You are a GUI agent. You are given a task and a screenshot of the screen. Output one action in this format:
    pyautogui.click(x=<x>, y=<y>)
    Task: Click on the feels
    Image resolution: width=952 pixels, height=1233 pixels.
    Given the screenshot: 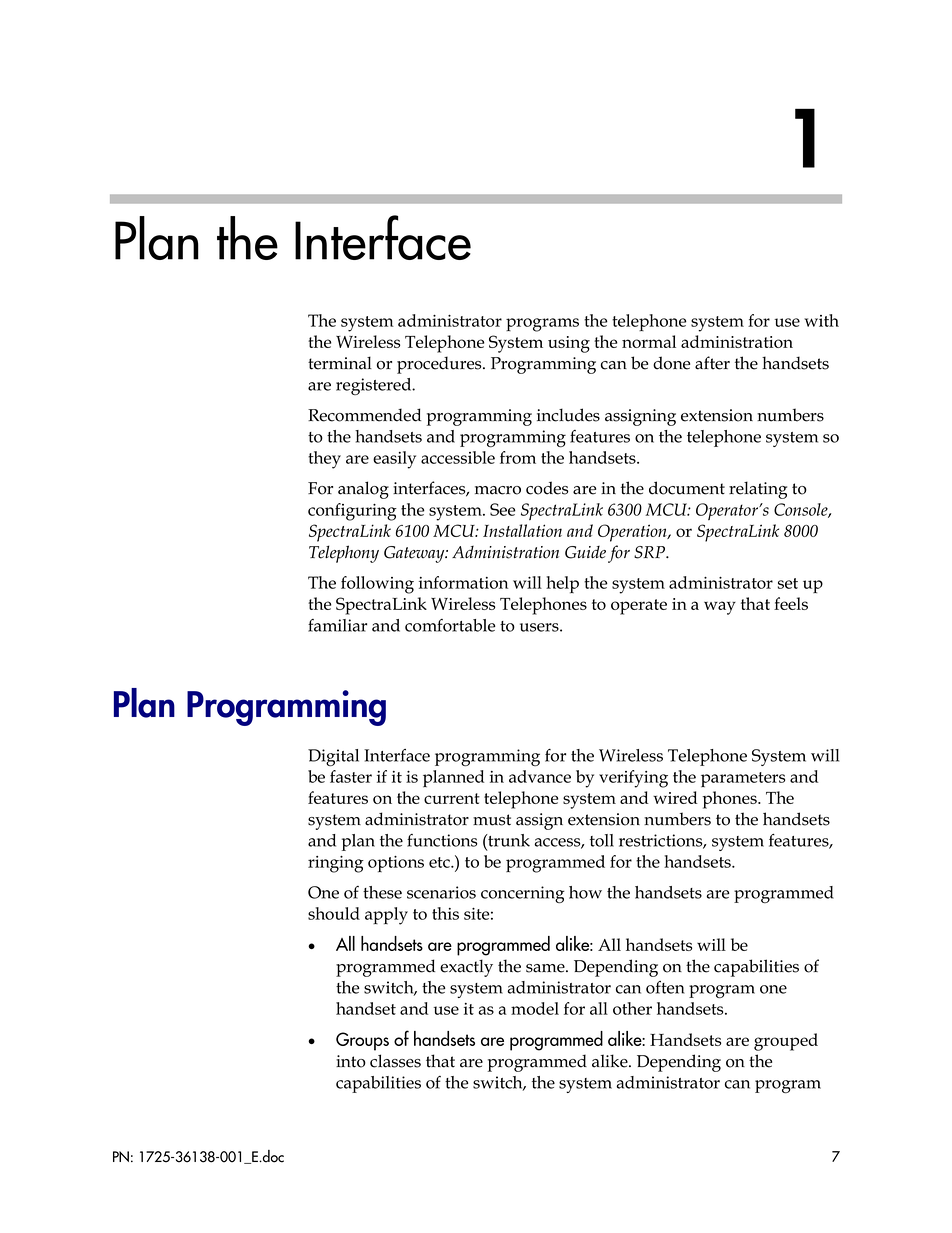 What is the action you would take?
    pyautogui.click(x=791, y=603)
